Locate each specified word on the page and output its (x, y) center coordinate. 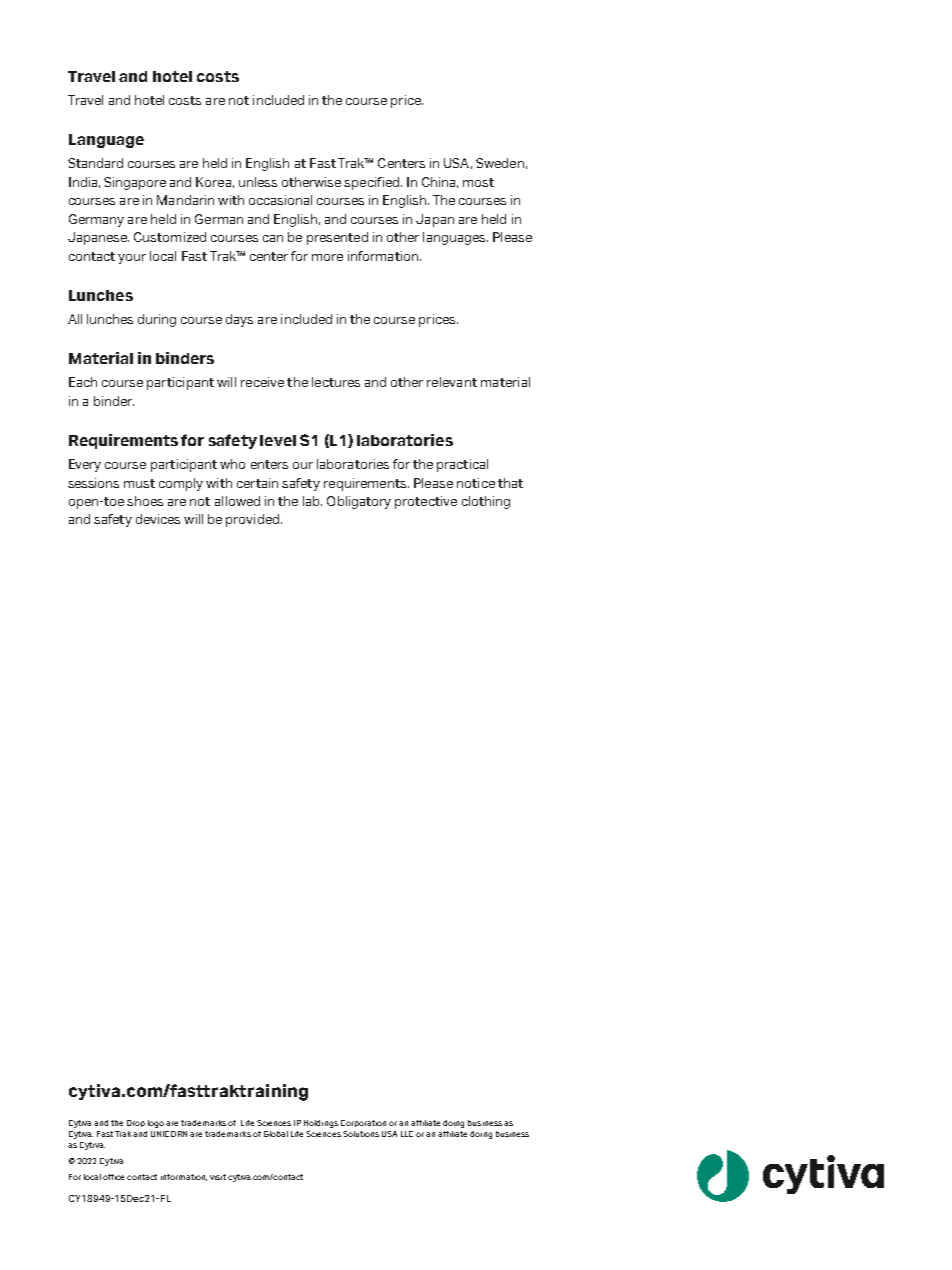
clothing (486, 502)
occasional (280, 200)
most (478, 182)
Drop (136, 1123)
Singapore (135, 183)
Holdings (321, 1124)
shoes (145, 501)
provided (252, 520)
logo (156, 1124)
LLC (407, 1134)
